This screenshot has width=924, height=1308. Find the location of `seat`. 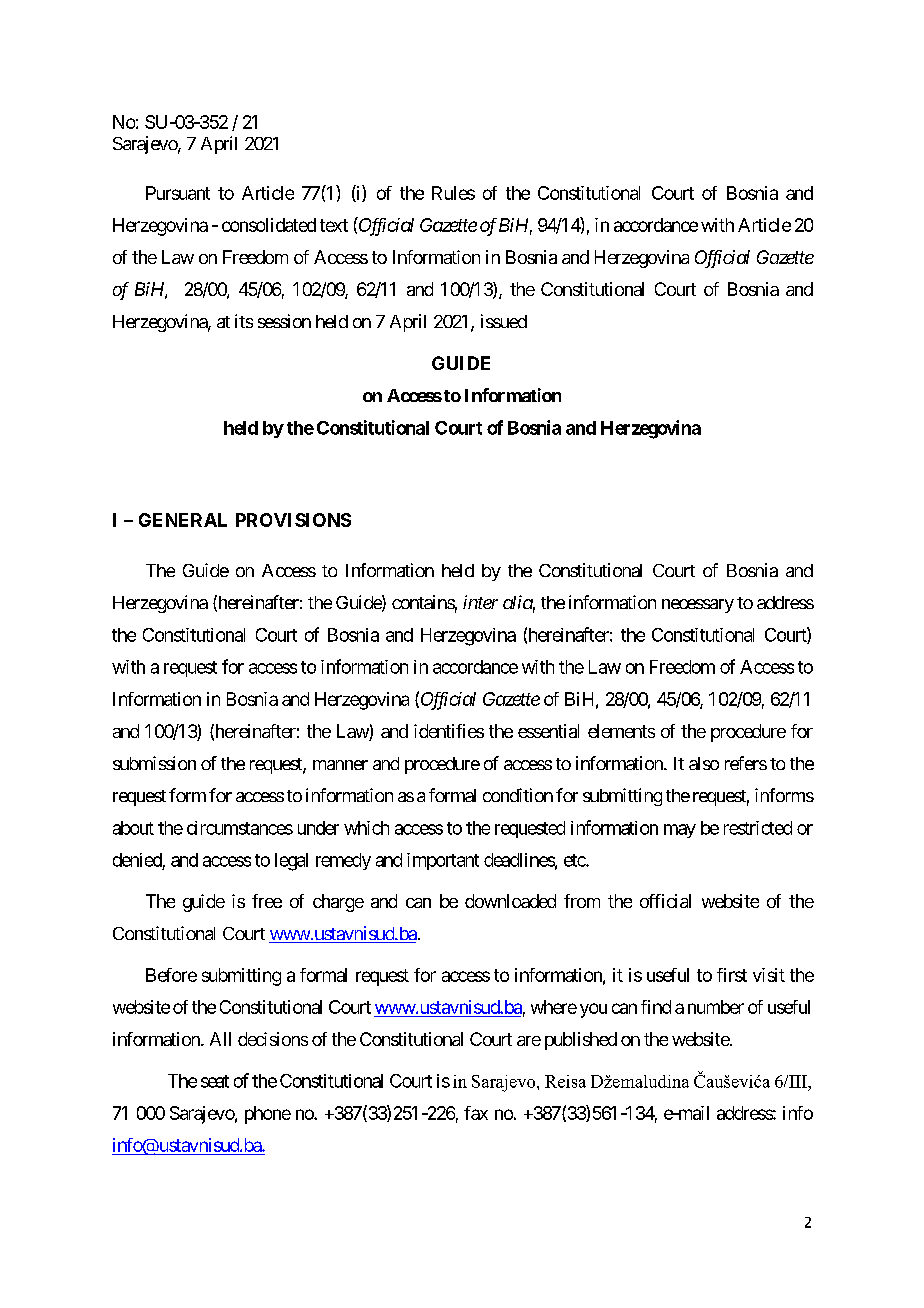

seat is located at coordinates (215, 1081).
